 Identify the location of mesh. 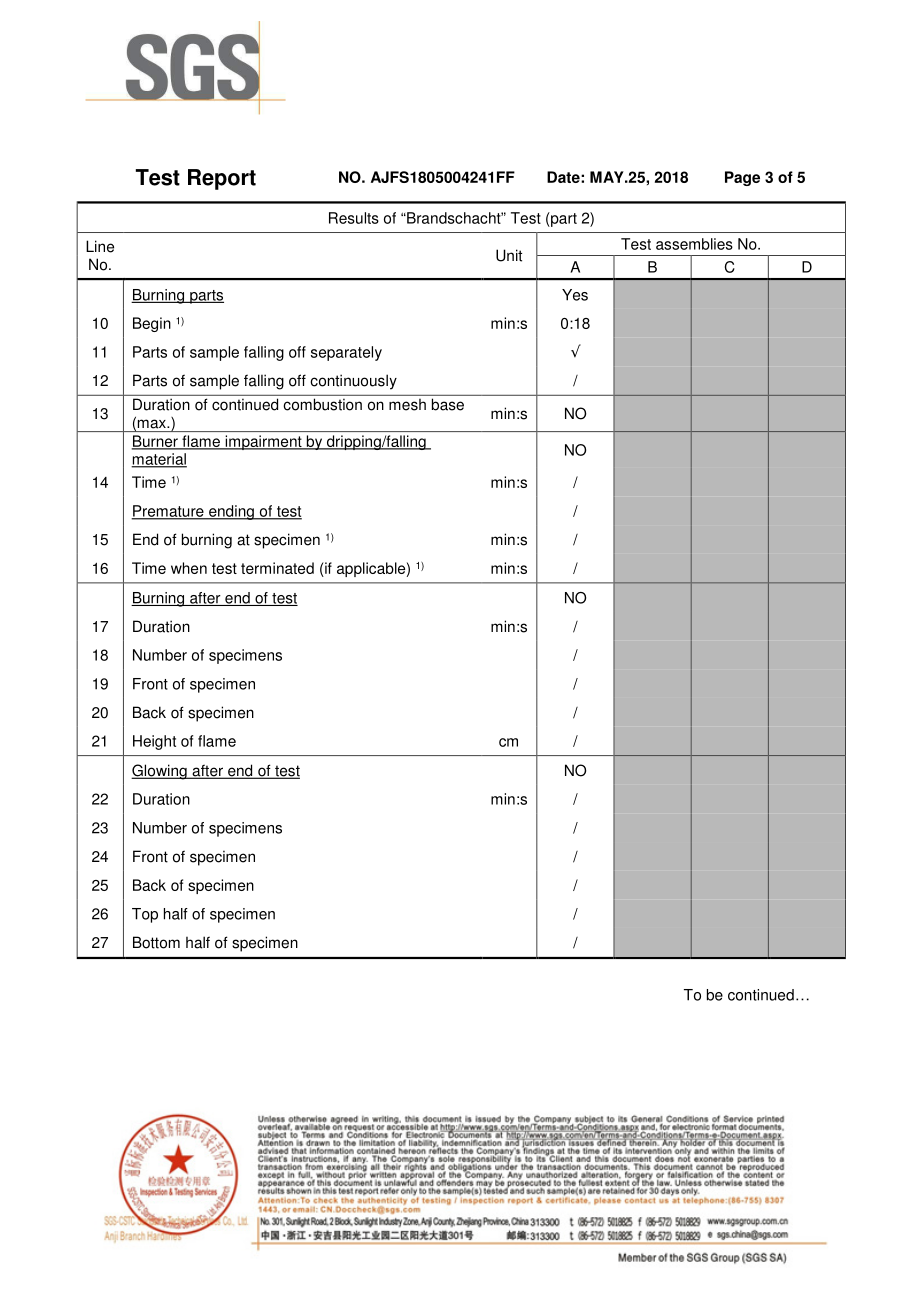
(407, 405).
